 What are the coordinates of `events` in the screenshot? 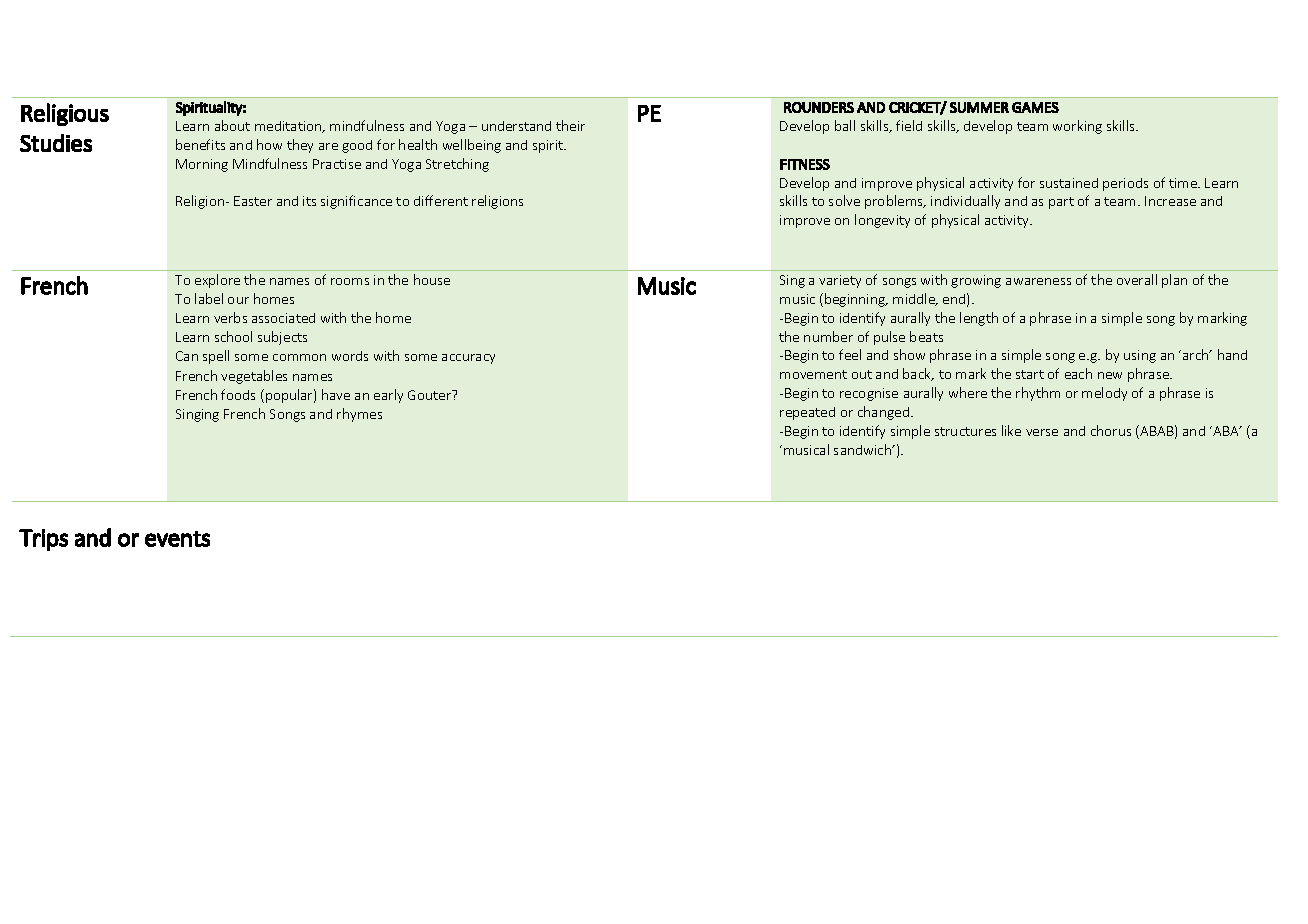 It's located at (177, 539).
